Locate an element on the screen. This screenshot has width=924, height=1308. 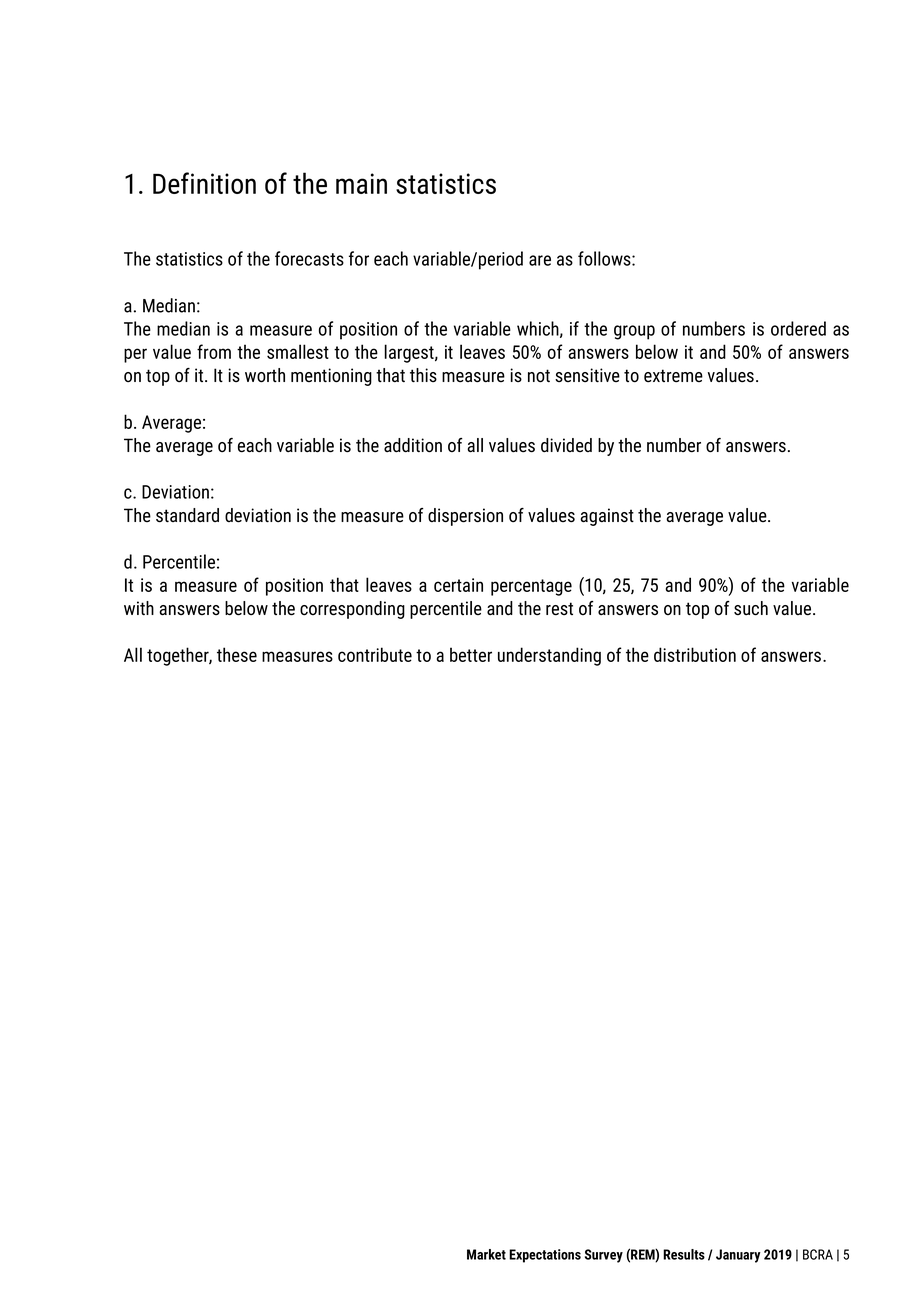
extreme is located at coordinates (673, 376).
